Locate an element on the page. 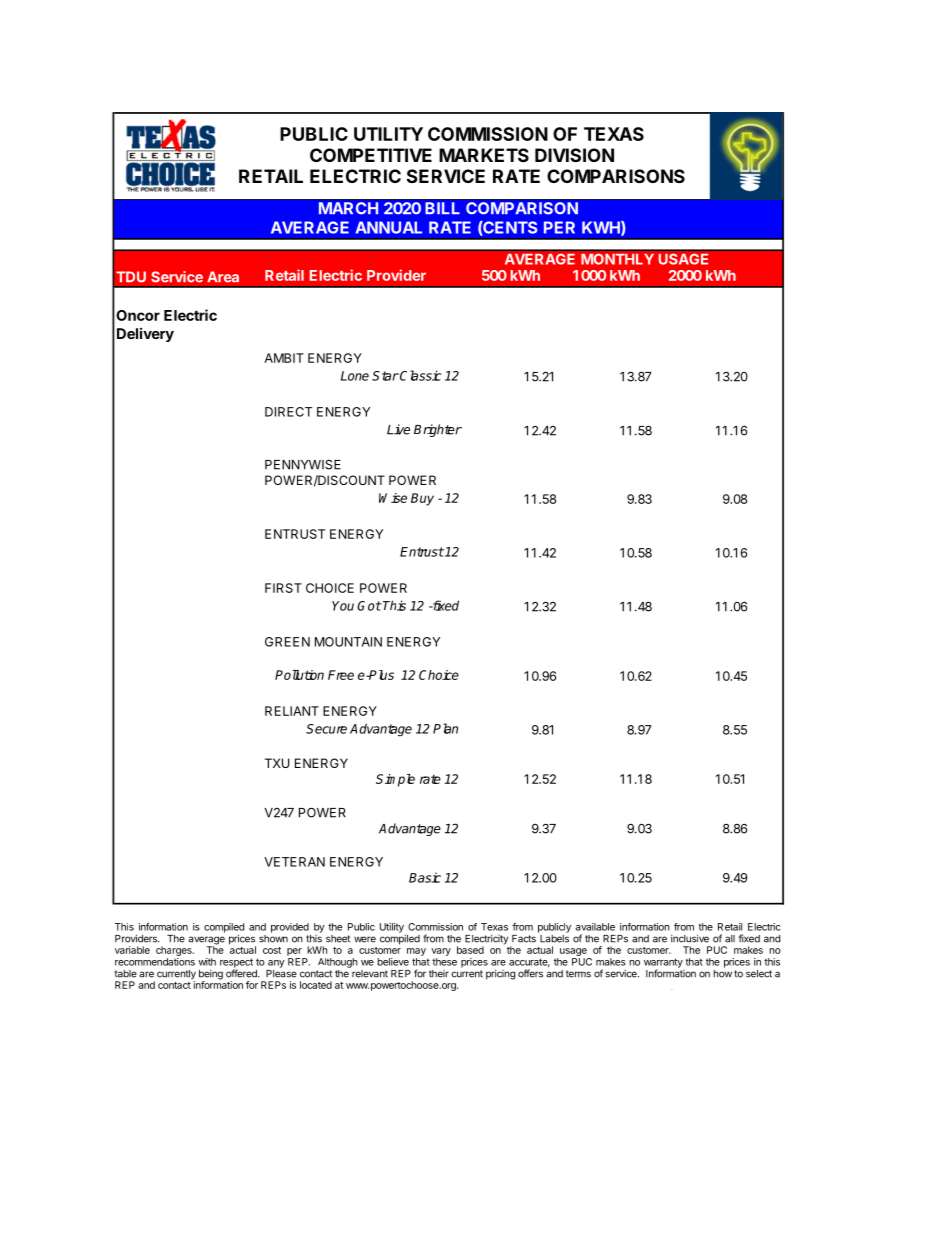 The image size is (952, 1233). MONTHLY is located at coordinates (617, 259).
